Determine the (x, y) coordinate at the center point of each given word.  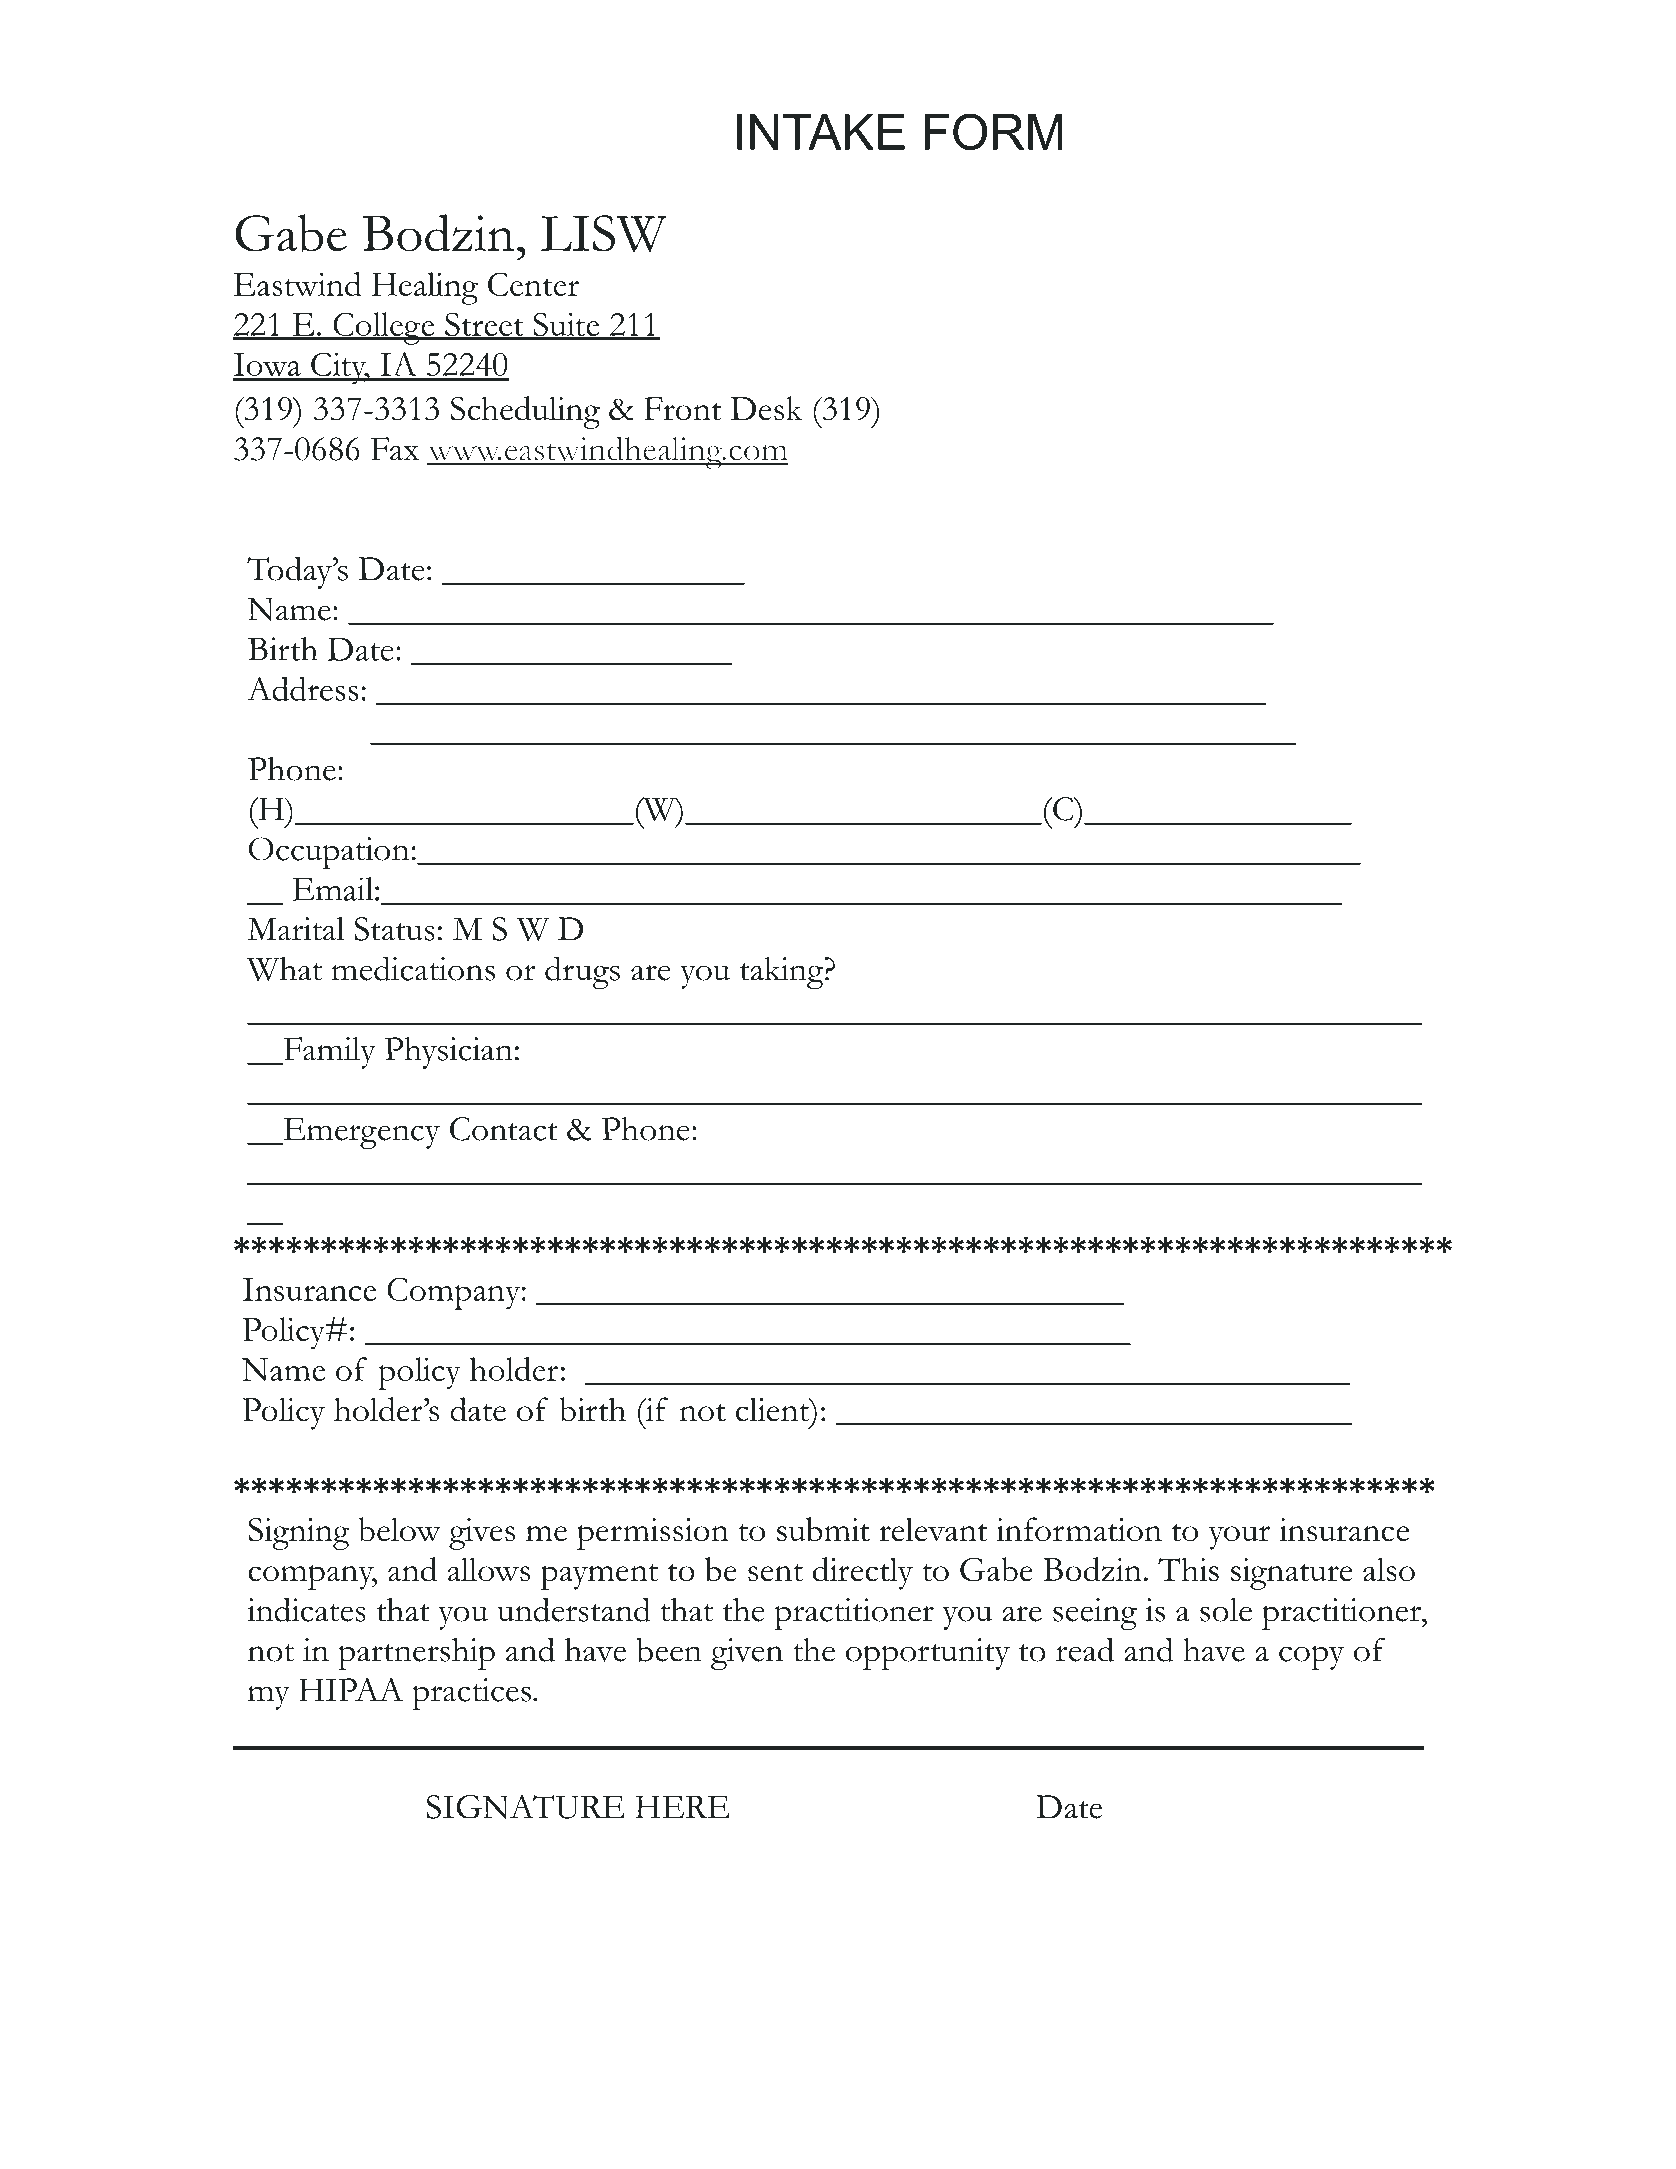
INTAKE (821, 132)
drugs (582, 972)
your (1239, 1538)
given (747, 1654)
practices (473, 1694)
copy (1311, 1657)
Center (533, 284)
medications (413, 968)
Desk (766, 408)
